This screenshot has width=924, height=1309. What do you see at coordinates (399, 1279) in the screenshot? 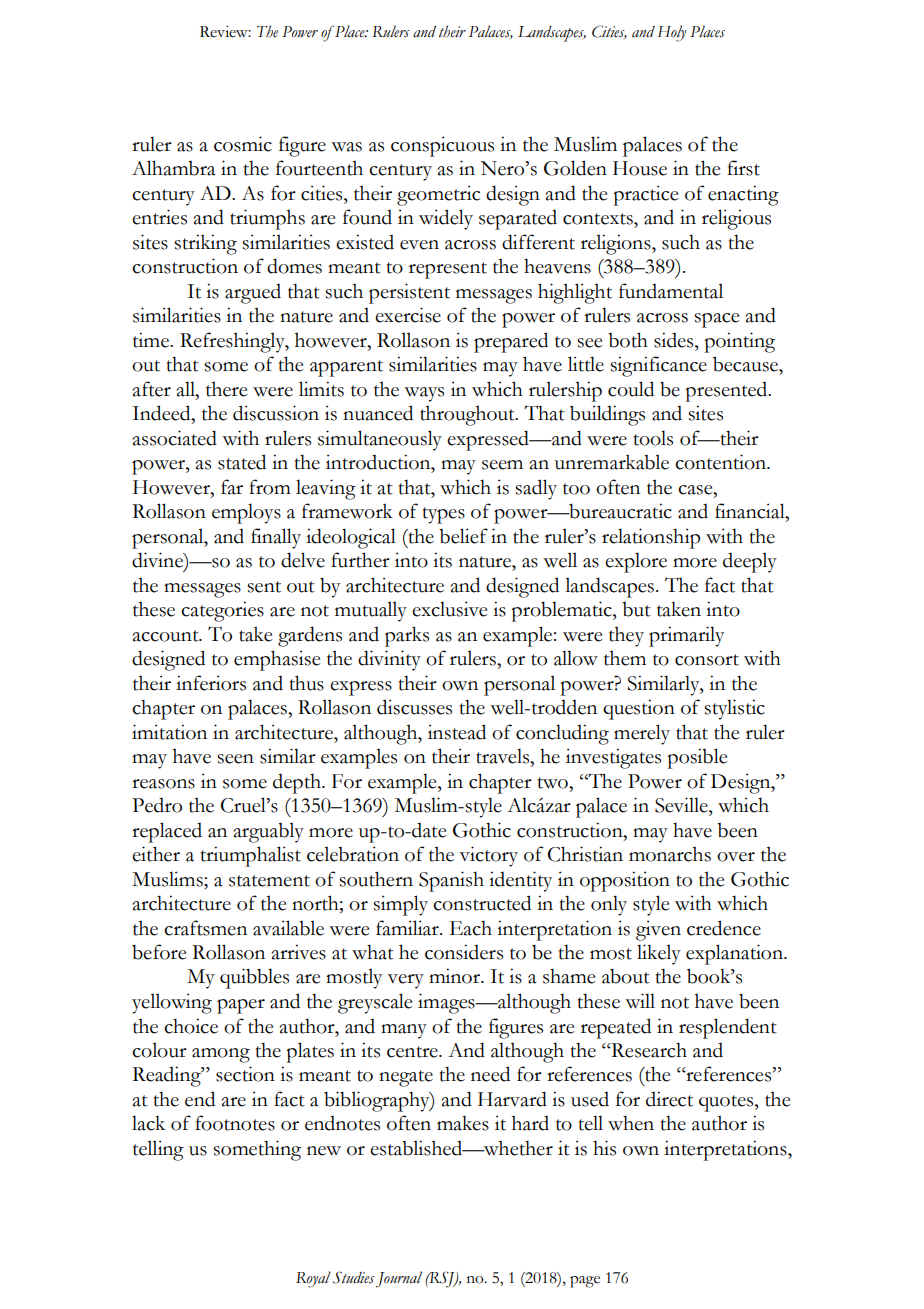
I see `Journal` at bounding box center [399, 1279].
